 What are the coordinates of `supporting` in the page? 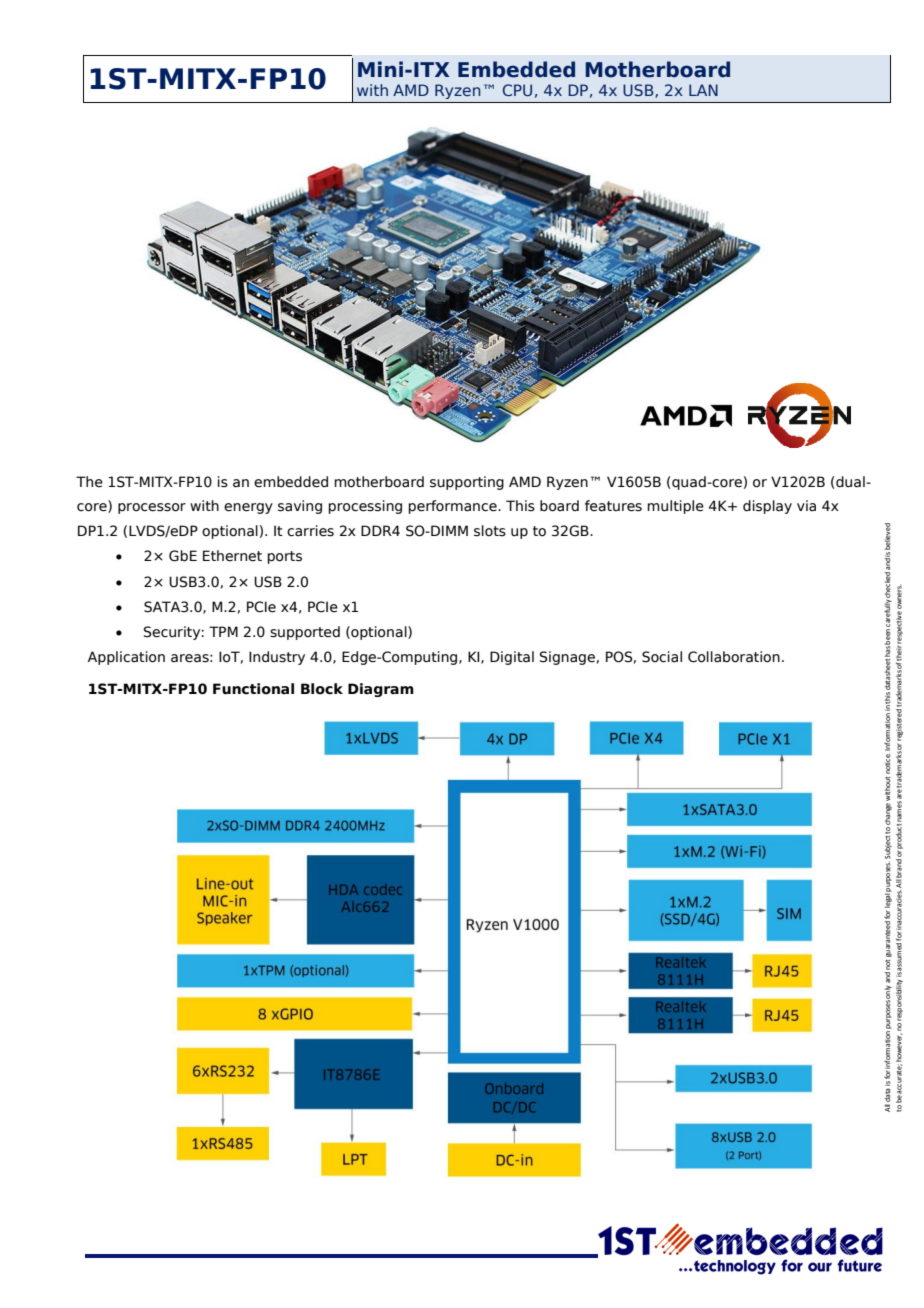 It's located at (467, 483).
